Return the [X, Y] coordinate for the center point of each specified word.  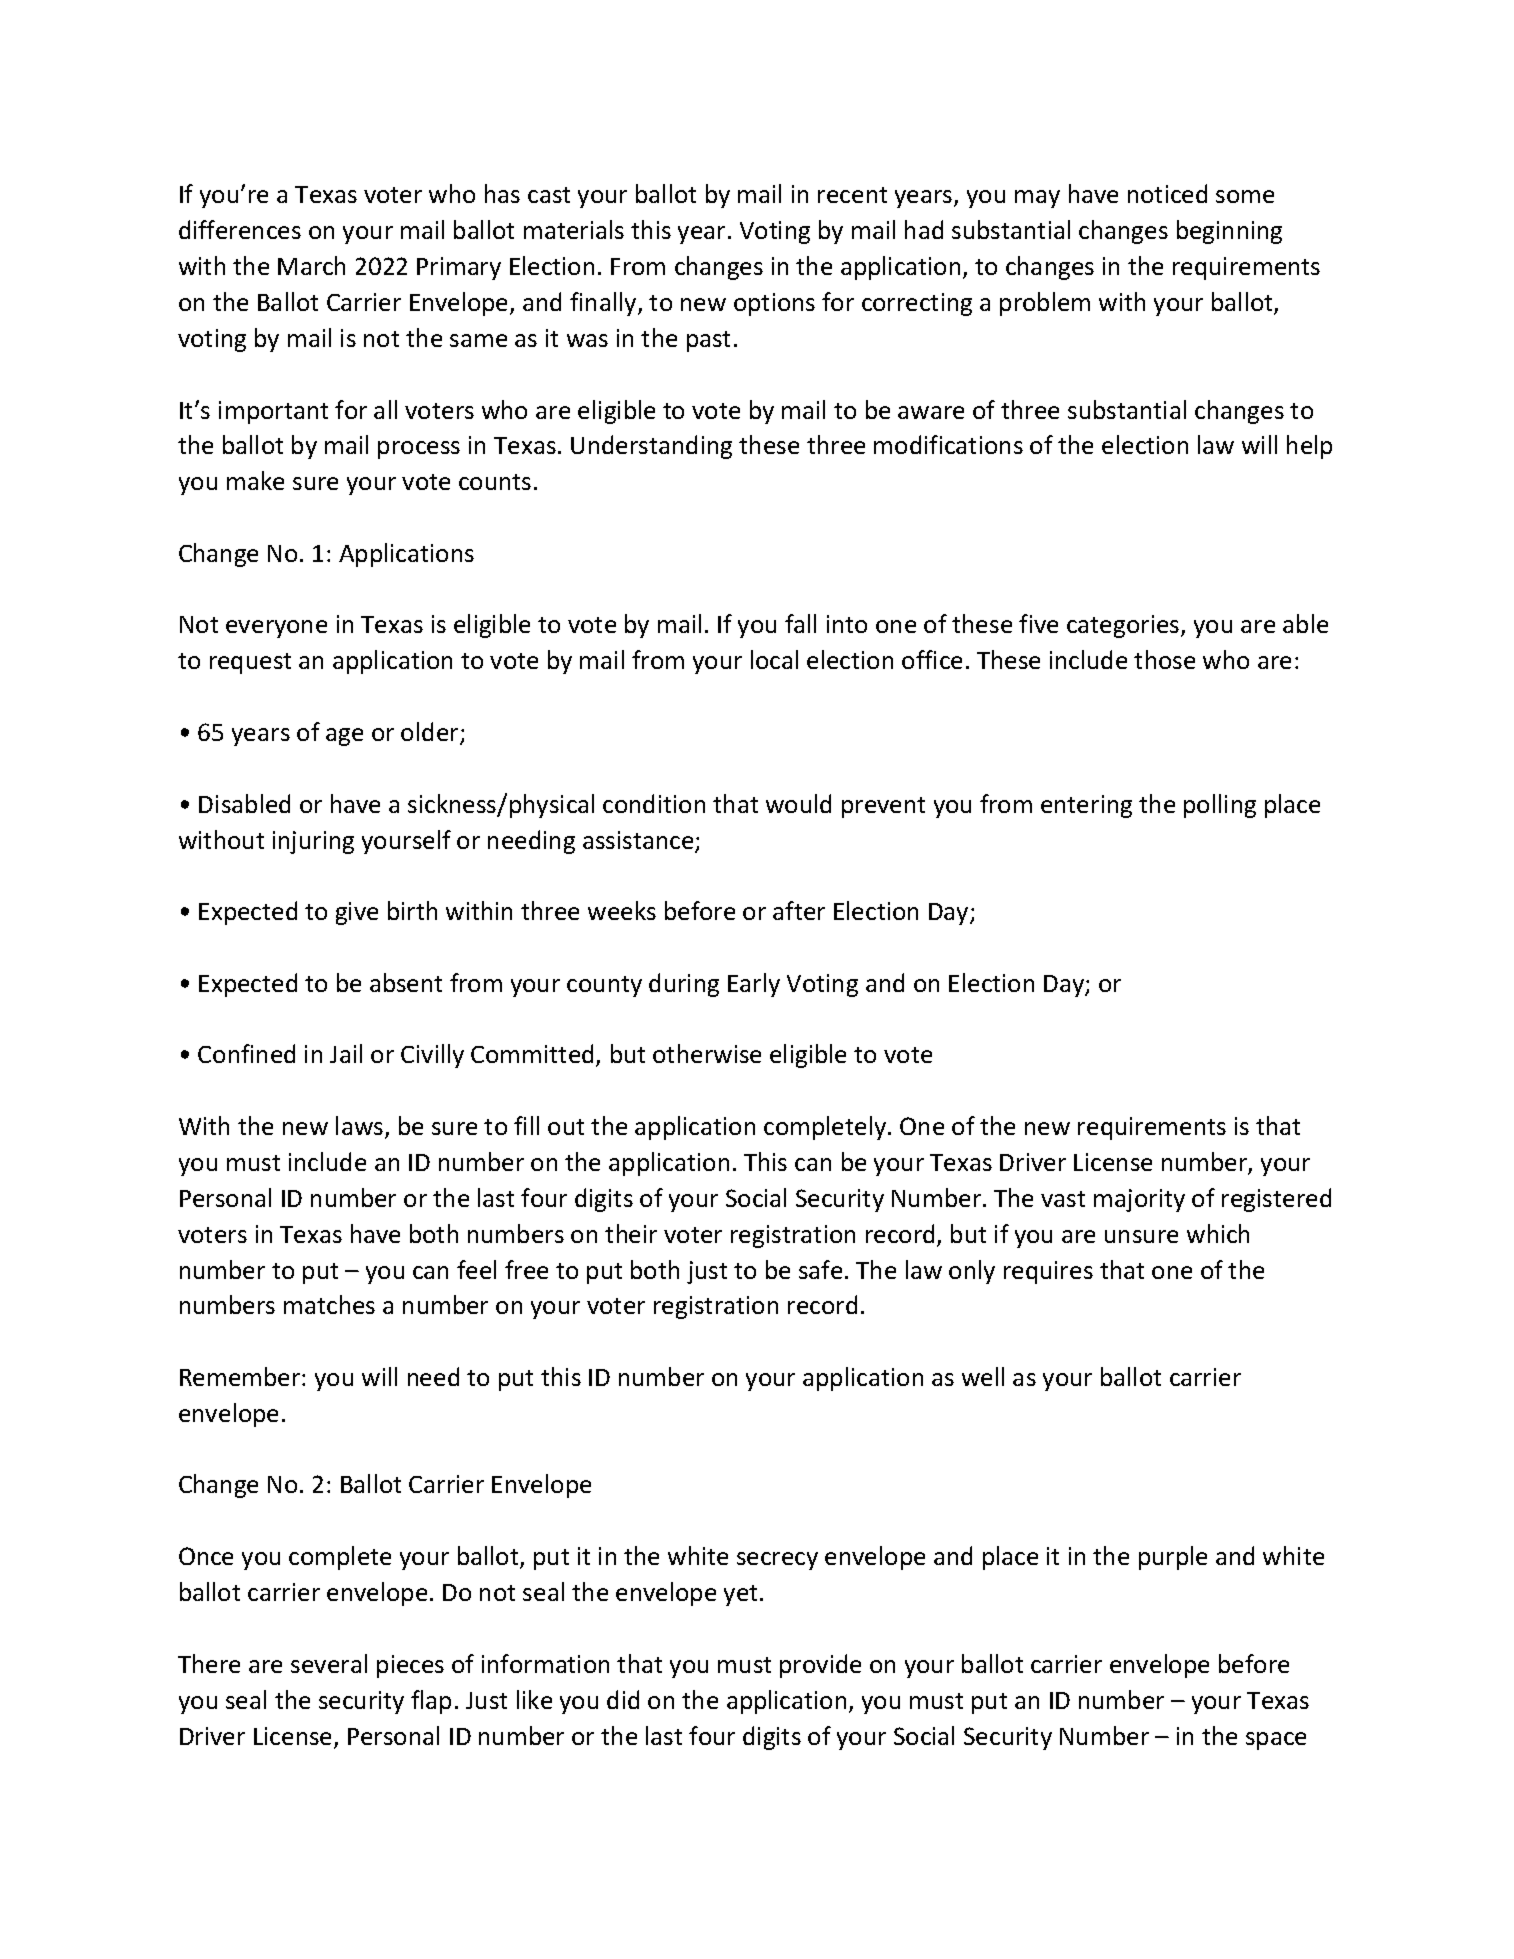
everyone [276, 629]
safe [820, 1269]
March [311, 265]
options [774, 304]
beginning [1229, 232]
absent [406, 982]
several [329, 1663]
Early [754, 985]
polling [1220, 806]
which [1218, 1233]
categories [1124, 626]
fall [800, 623]
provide [820, 1666]
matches [329, 1304]
